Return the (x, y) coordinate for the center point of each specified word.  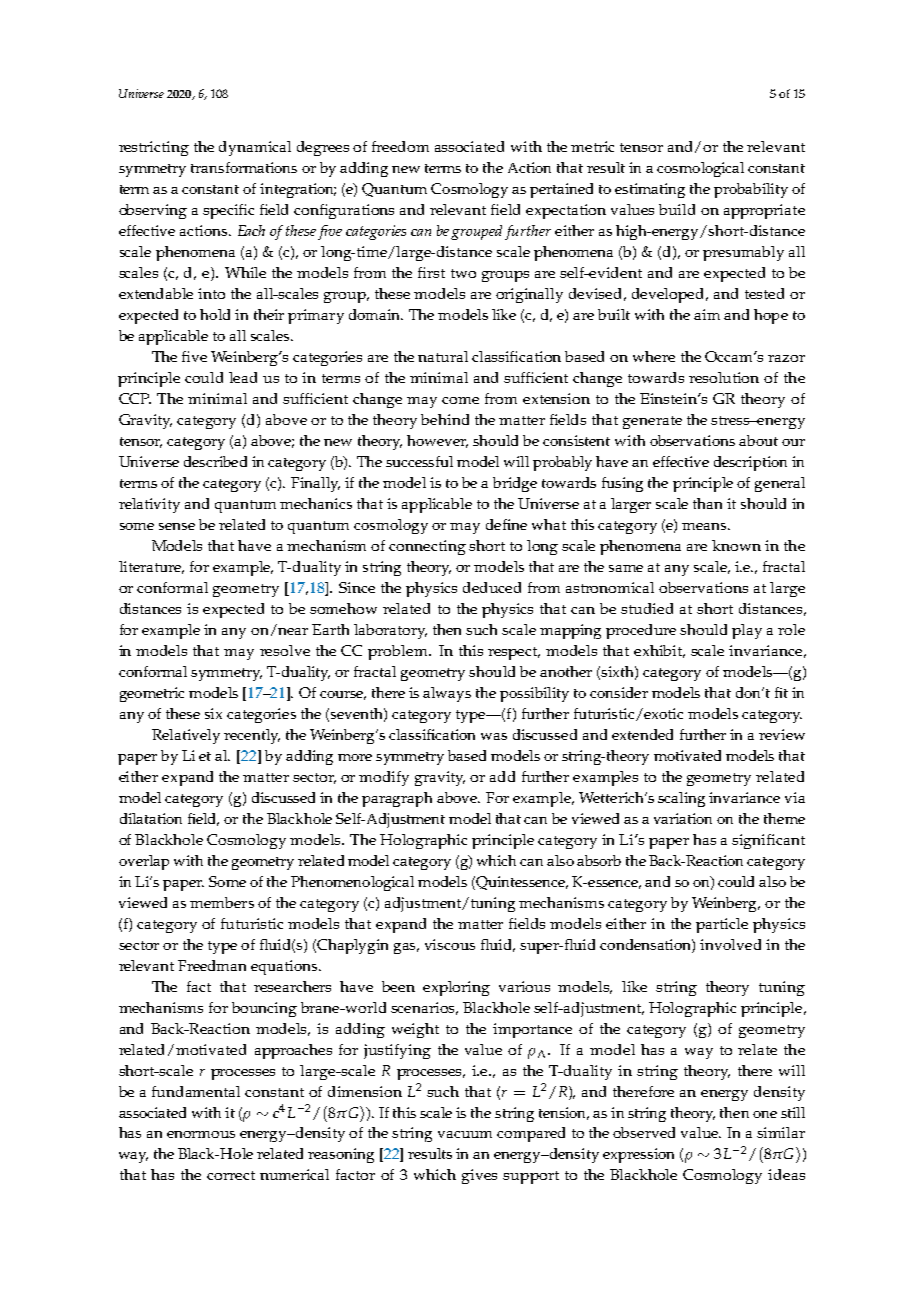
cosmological (700, 169)
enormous (201, 1134)
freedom (400, 146)
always (447, 694)
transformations (244, 167)
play (747, 631)
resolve (285, 650)
